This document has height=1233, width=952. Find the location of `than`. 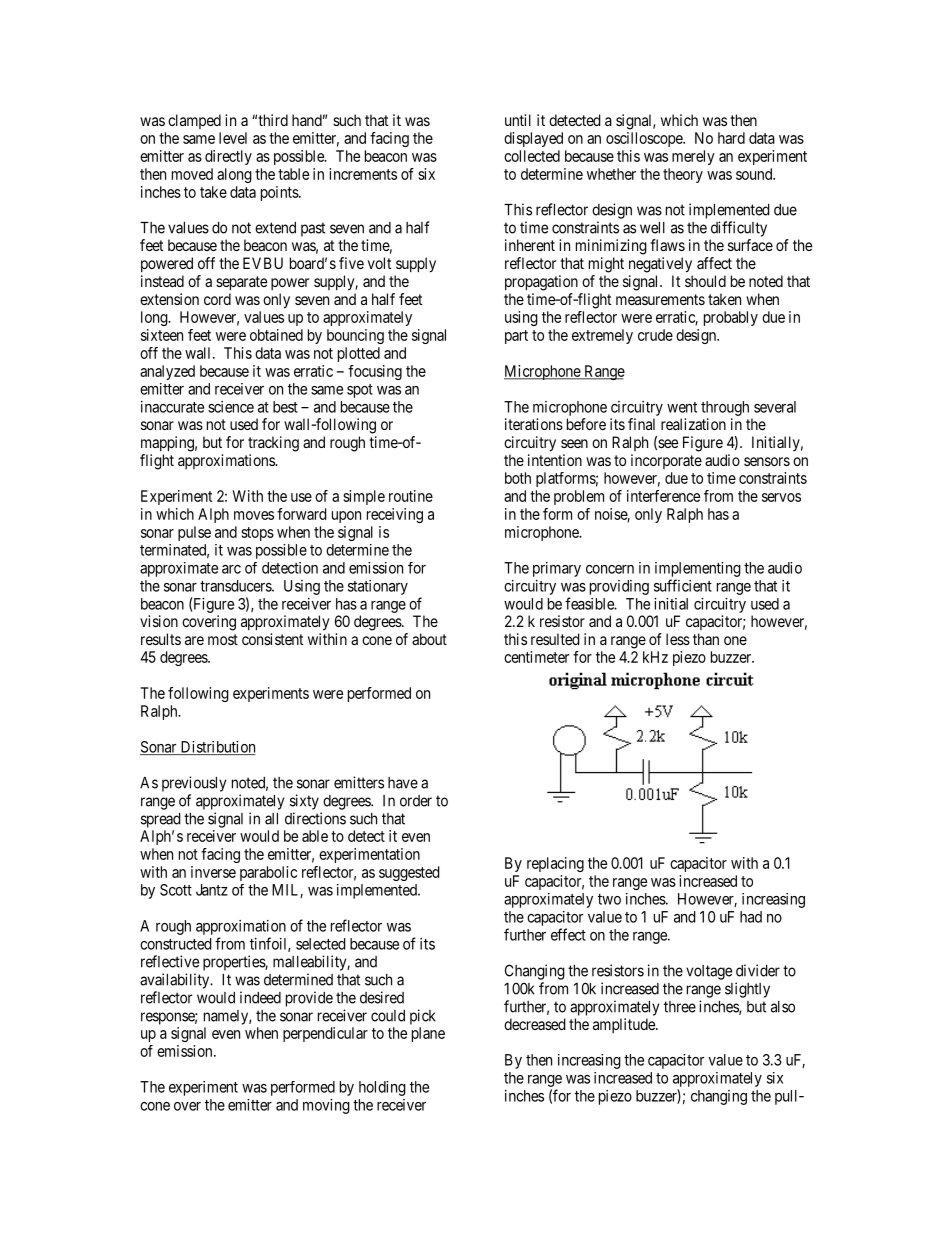

than is located at coordinates (706, 639).
